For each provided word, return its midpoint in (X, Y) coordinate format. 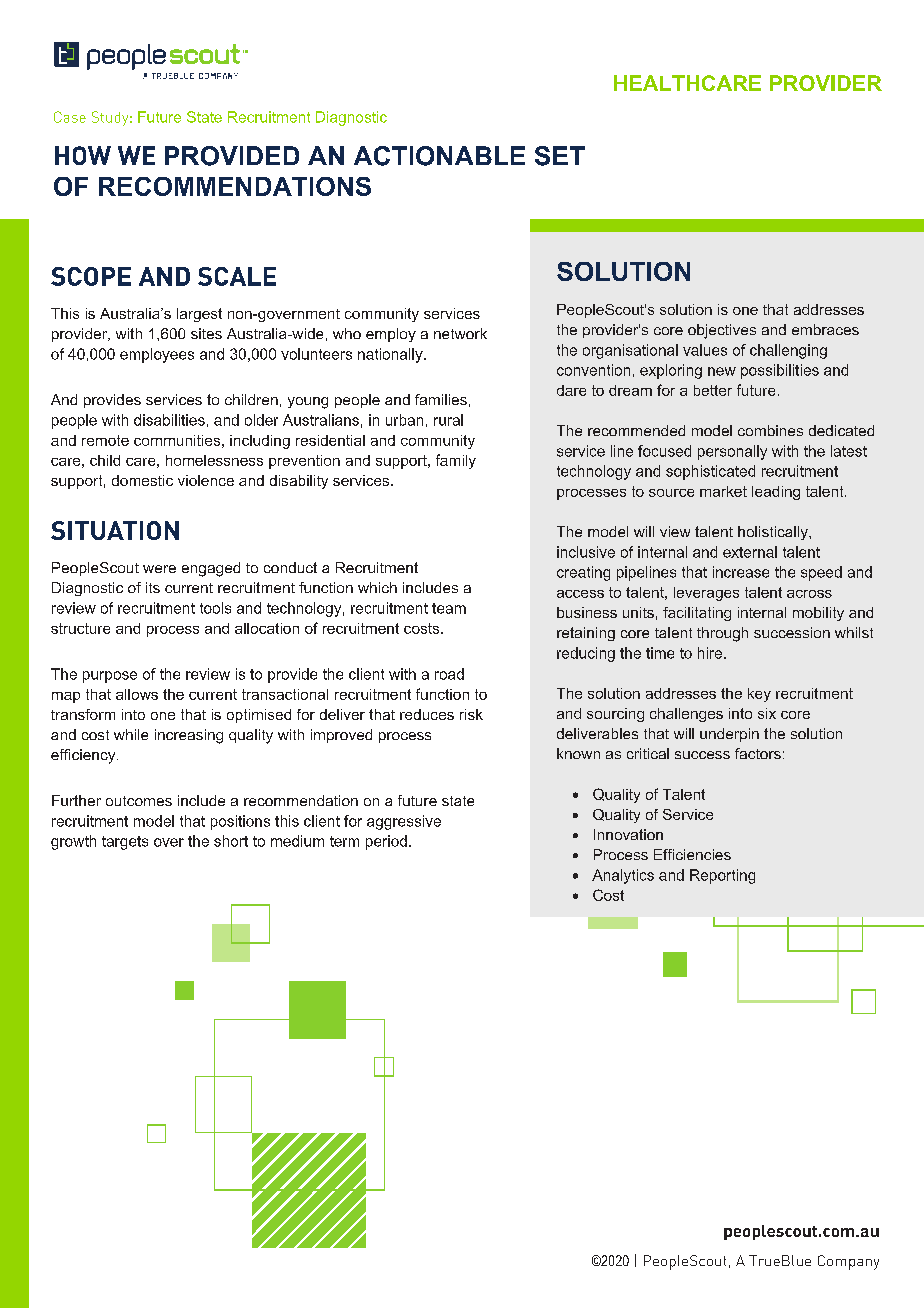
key (759, 695)
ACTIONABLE (439, 156)
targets (125, 843)
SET (560, 156)
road (449, 674)
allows (137, 694)
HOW (83, 155)
